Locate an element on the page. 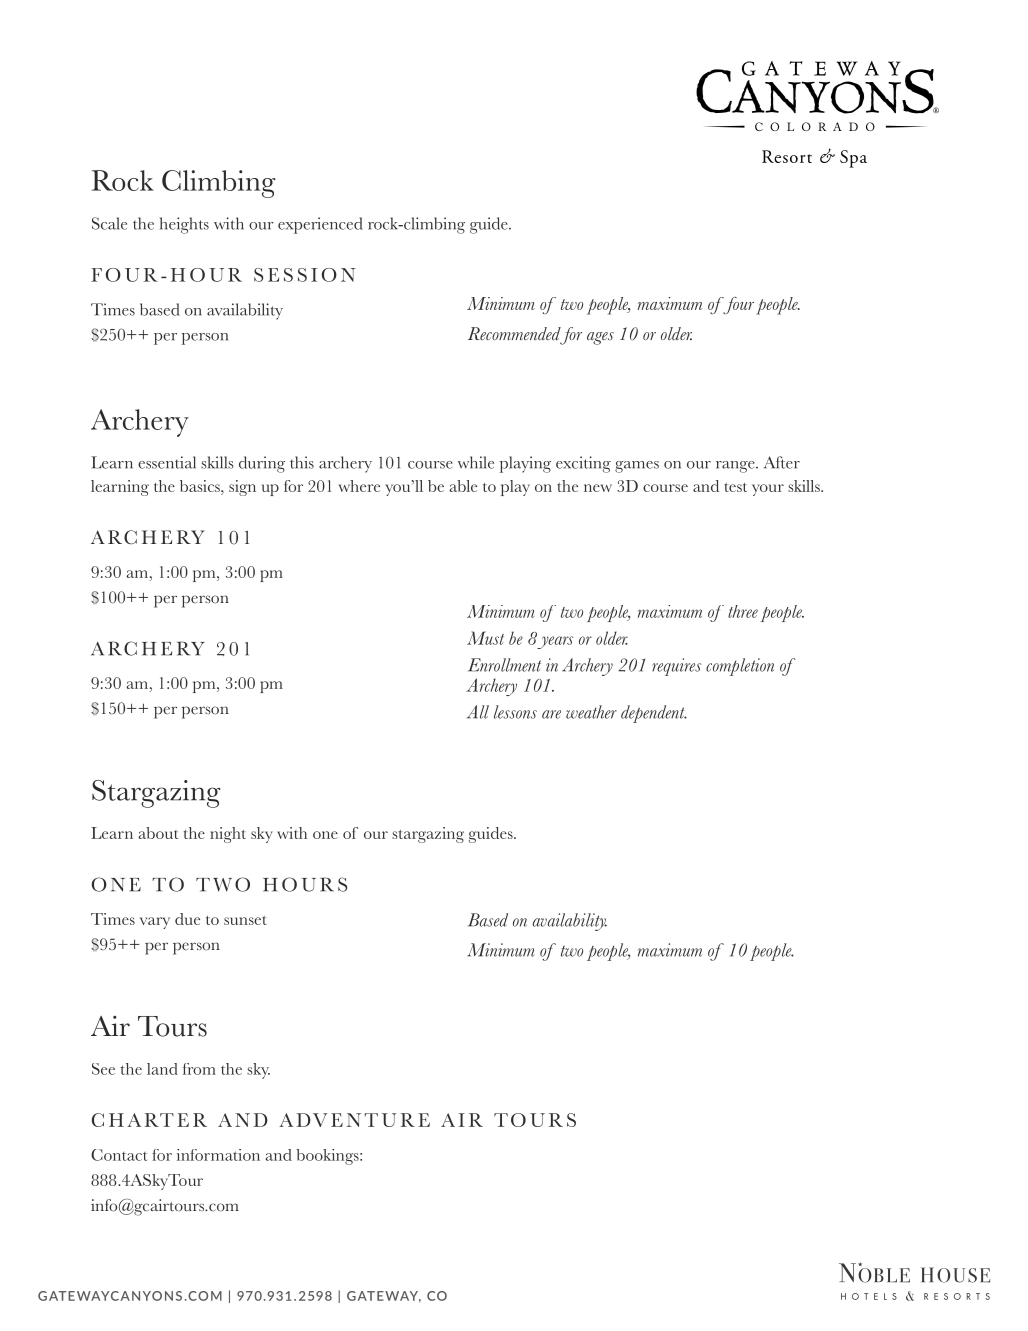 The width and height of the page is (1028, 1331). essential is located at coordinates (167, 462).
